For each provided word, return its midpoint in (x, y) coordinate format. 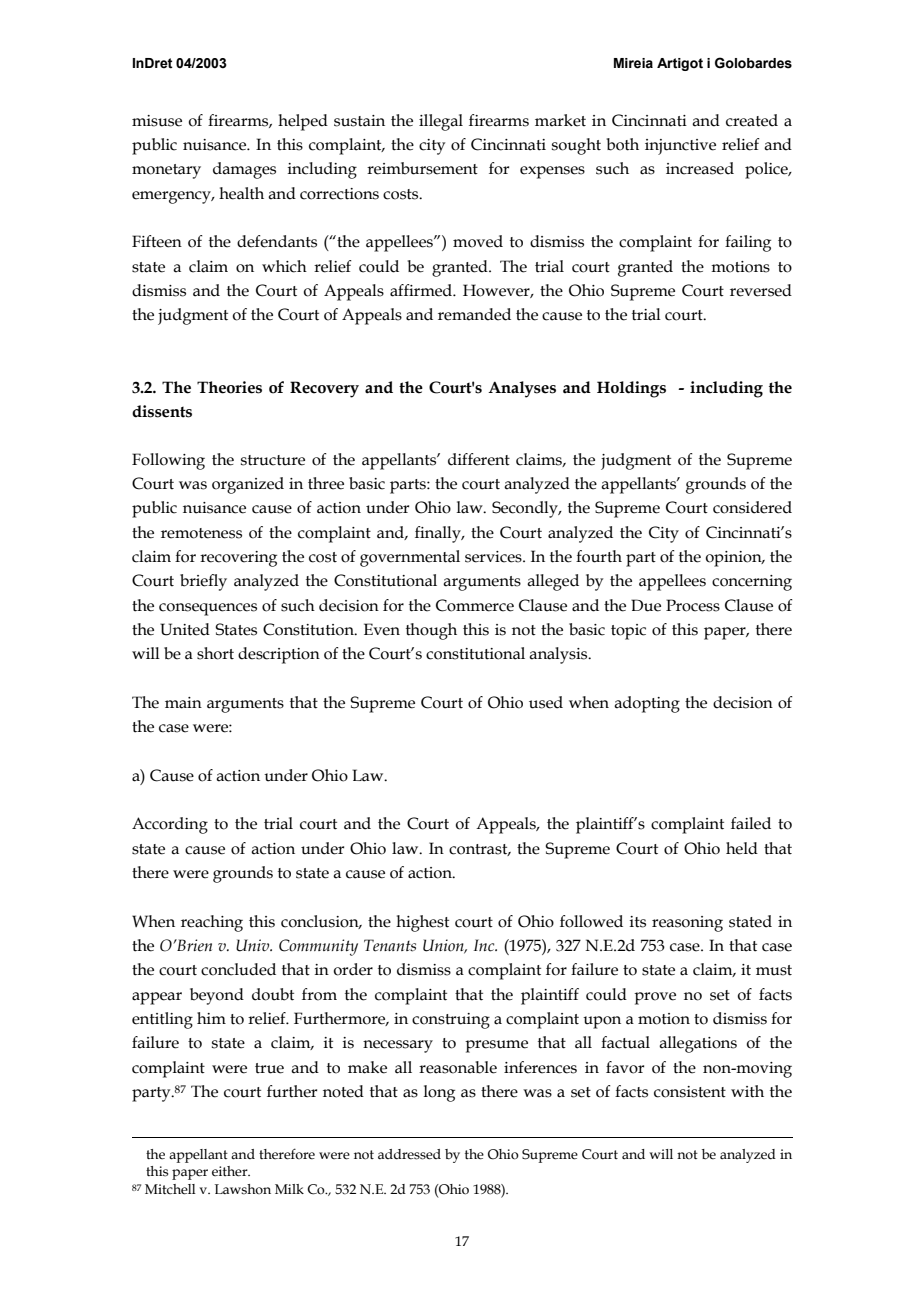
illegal (441, 122)
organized (248, 485)
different (479, 459)
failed (751, 823)
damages (244, 170)
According (170, 825)
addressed (409, 1154)
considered (752, 507)
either (231, 1171)
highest (422, 923)
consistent (690, 1092)
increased (700, 168)
